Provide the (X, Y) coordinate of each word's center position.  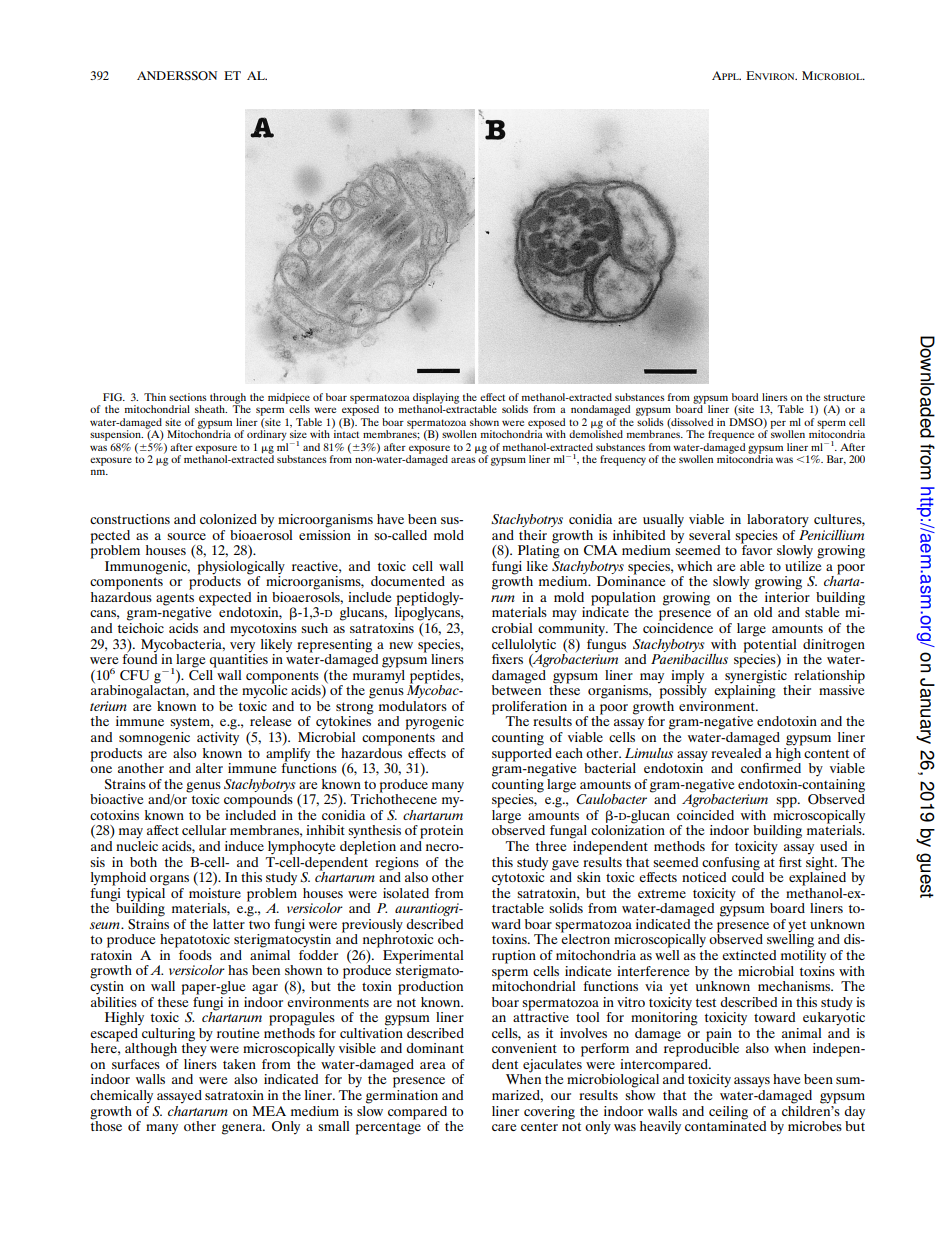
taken (239, 1064)
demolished (596, 433)
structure (844, 397)
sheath (211, 409)
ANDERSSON (177, 75)
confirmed (771, 766)
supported (522, 753)
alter (209, 768)
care (504, 1127)
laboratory (778, 521)
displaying (436, 399)
